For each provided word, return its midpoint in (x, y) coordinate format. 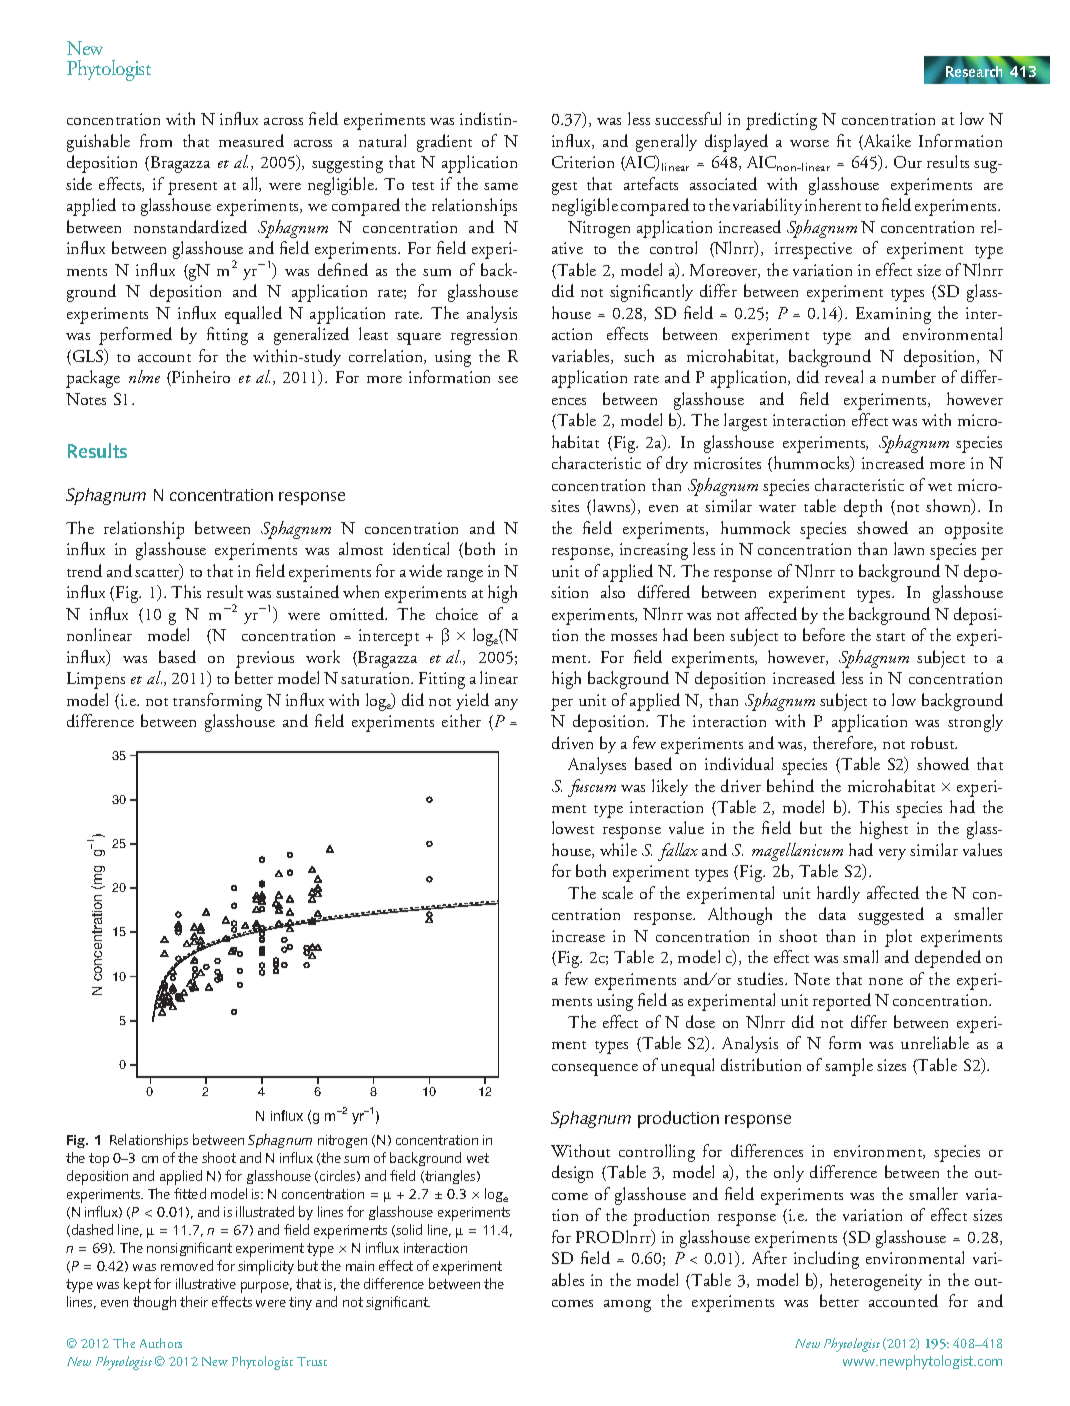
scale (617, 892)
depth (863, 508)
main (360, 1266)
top (99, 1160)
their (194, 1301)
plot (898, 938)
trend (84, 570)
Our (908, 162)
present (192, 188)
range (465, 576)
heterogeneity (876, 1282)
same (501, 186)
